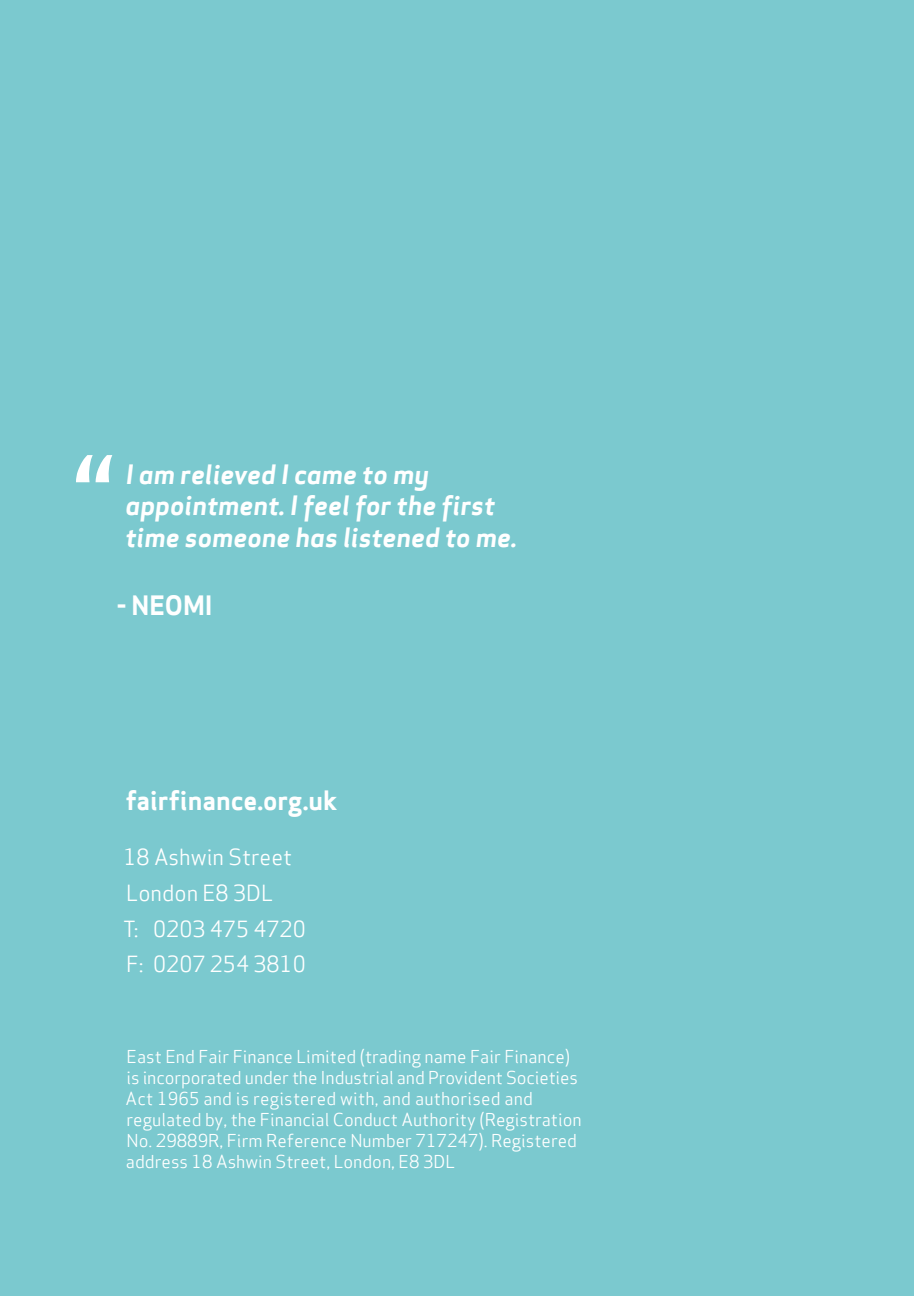  What do you see at coordinates (316, 537) in the image?
I see `has` at bounding box center [316, 537].
